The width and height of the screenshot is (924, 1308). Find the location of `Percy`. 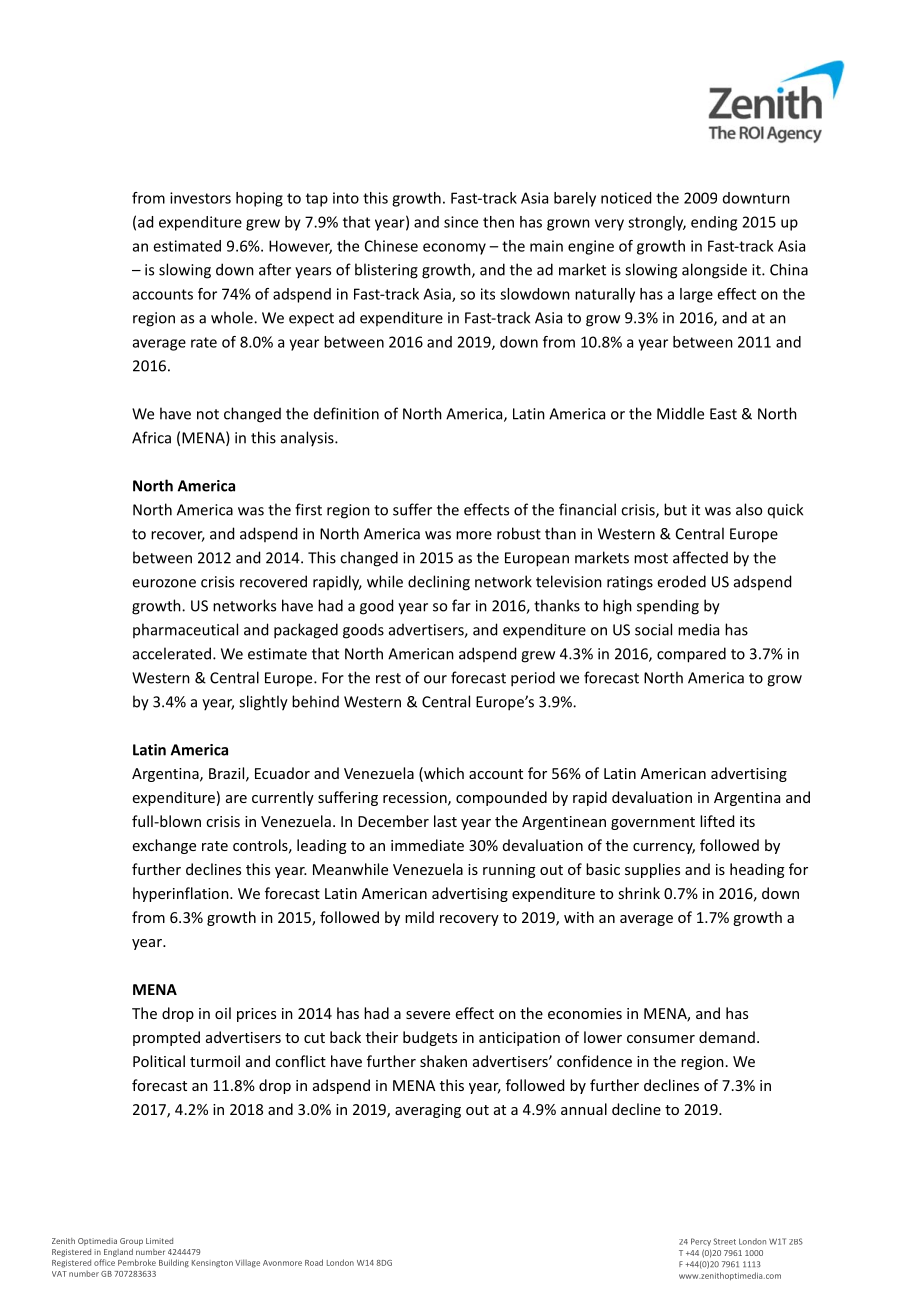

Percy is located at coordinates (701, 1242).
